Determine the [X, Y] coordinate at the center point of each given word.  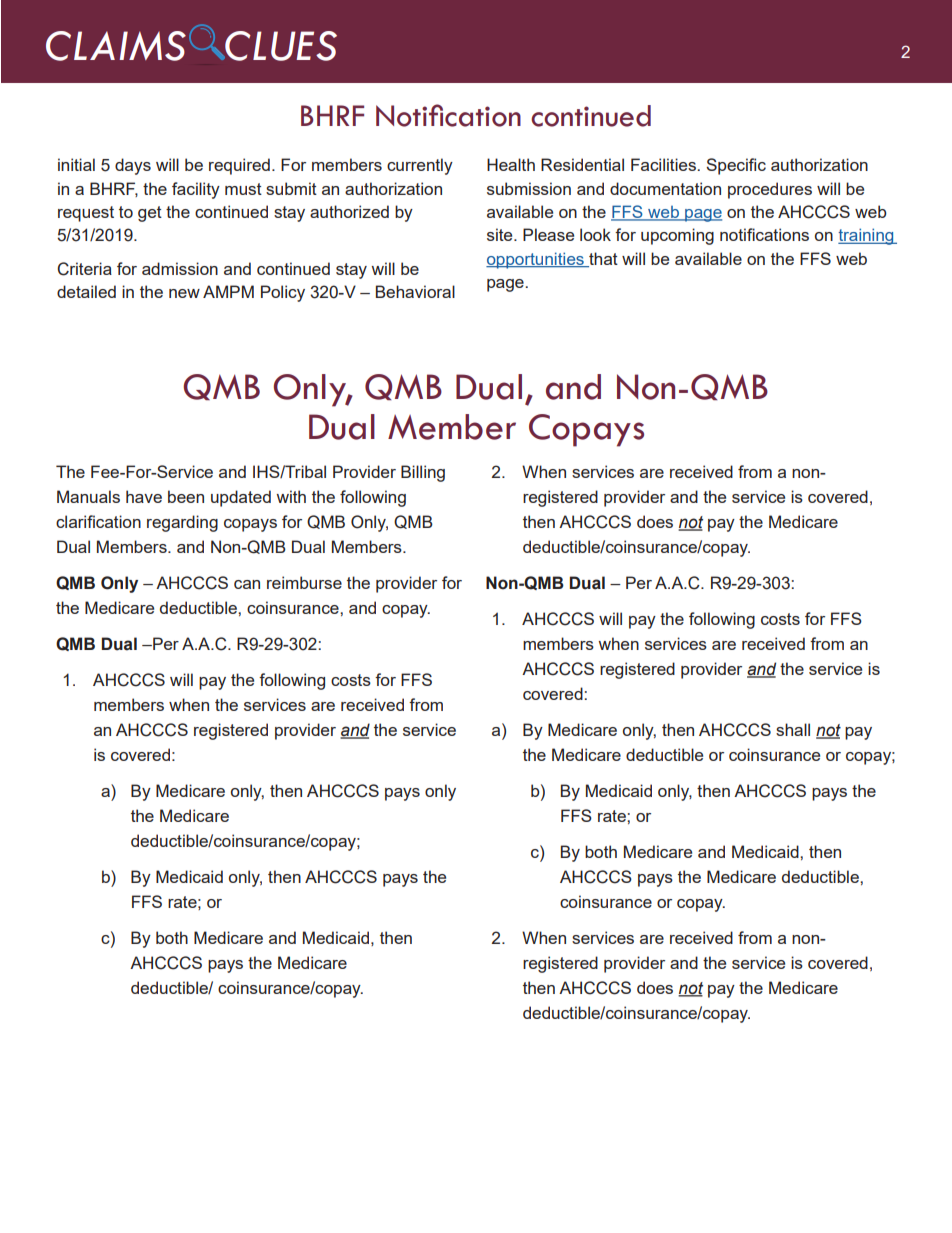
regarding [182, 523]
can [247, 584]
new [184, 293]
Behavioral [415, 291]
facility [196, 190]
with [291, 496]
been [186, 496]
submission [529, 188]
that [602, 259]
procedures [770, 190]
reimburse [304, 582]
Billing [423, 473]
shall [793, 729]
